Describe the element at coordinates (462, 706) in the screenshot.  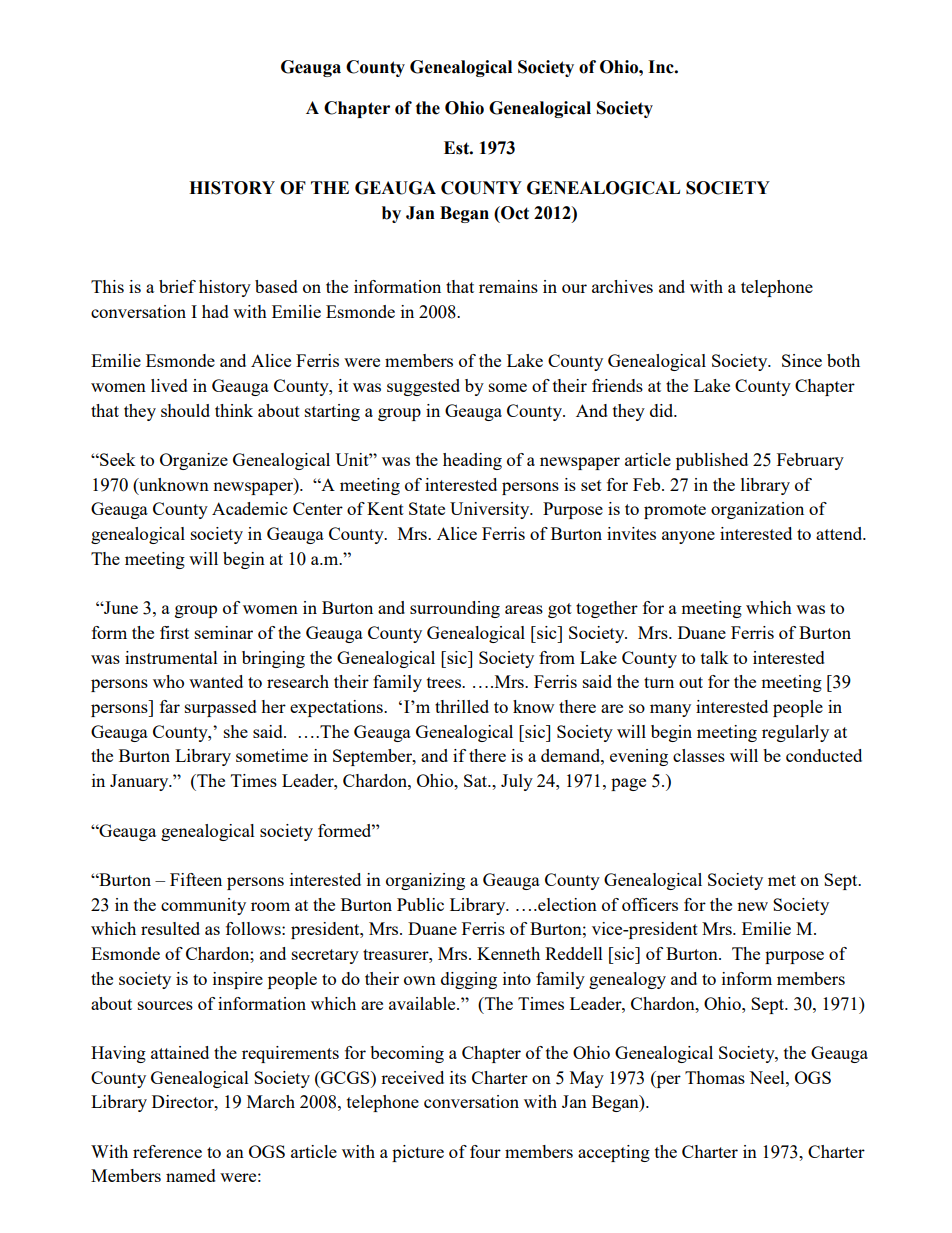
I see `thrilled` at that location.
